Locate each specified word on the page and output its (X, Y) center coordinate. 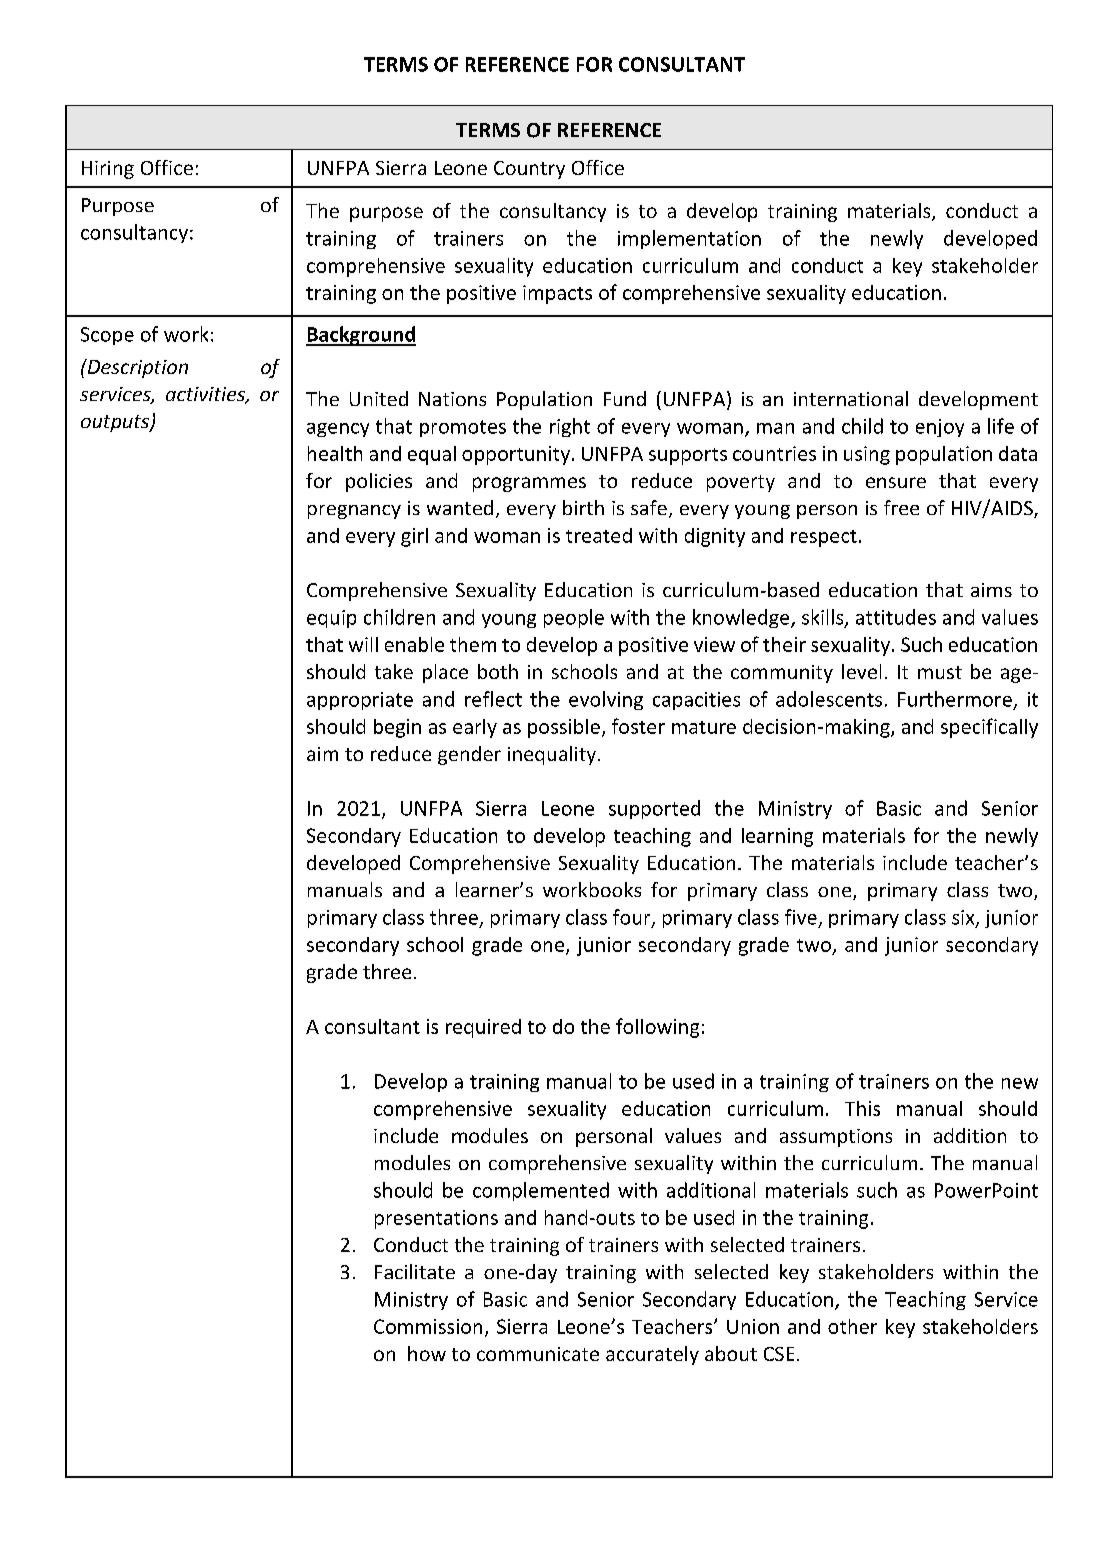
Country (529, 170)
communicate (538, 1354)
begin (397, 728)
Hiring (108, 170)
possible (564, 728)
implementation (689, 239)
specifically (989, 728)
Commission (428, 1326)
